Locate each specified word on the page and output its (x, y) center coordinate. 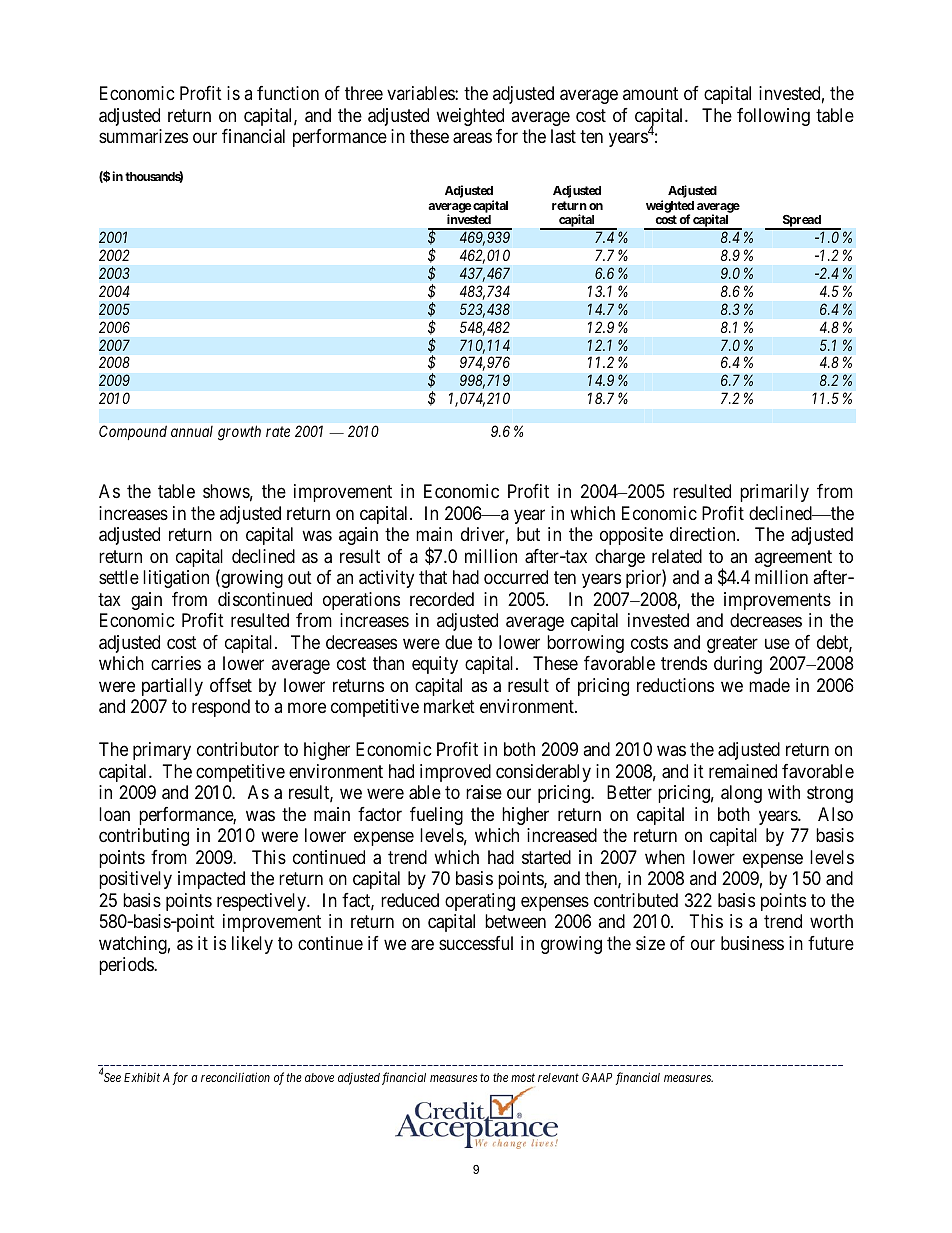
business (752, 943)
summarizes (143, 136)
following (773, 117)
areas (472, 138)
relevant (558, 1077)
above (319, 1077)
